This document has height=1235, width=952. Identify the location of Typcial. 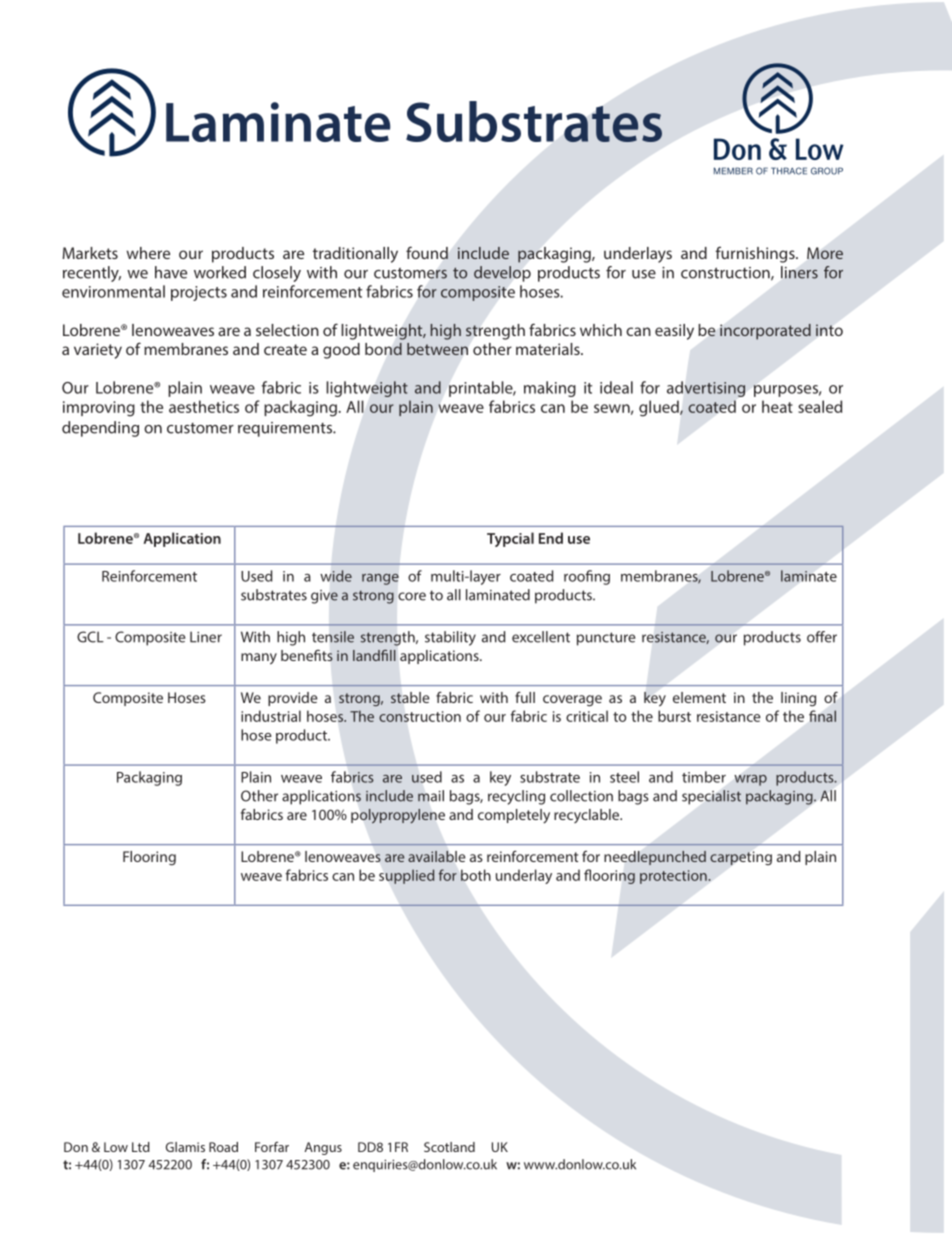
(510, 539).
